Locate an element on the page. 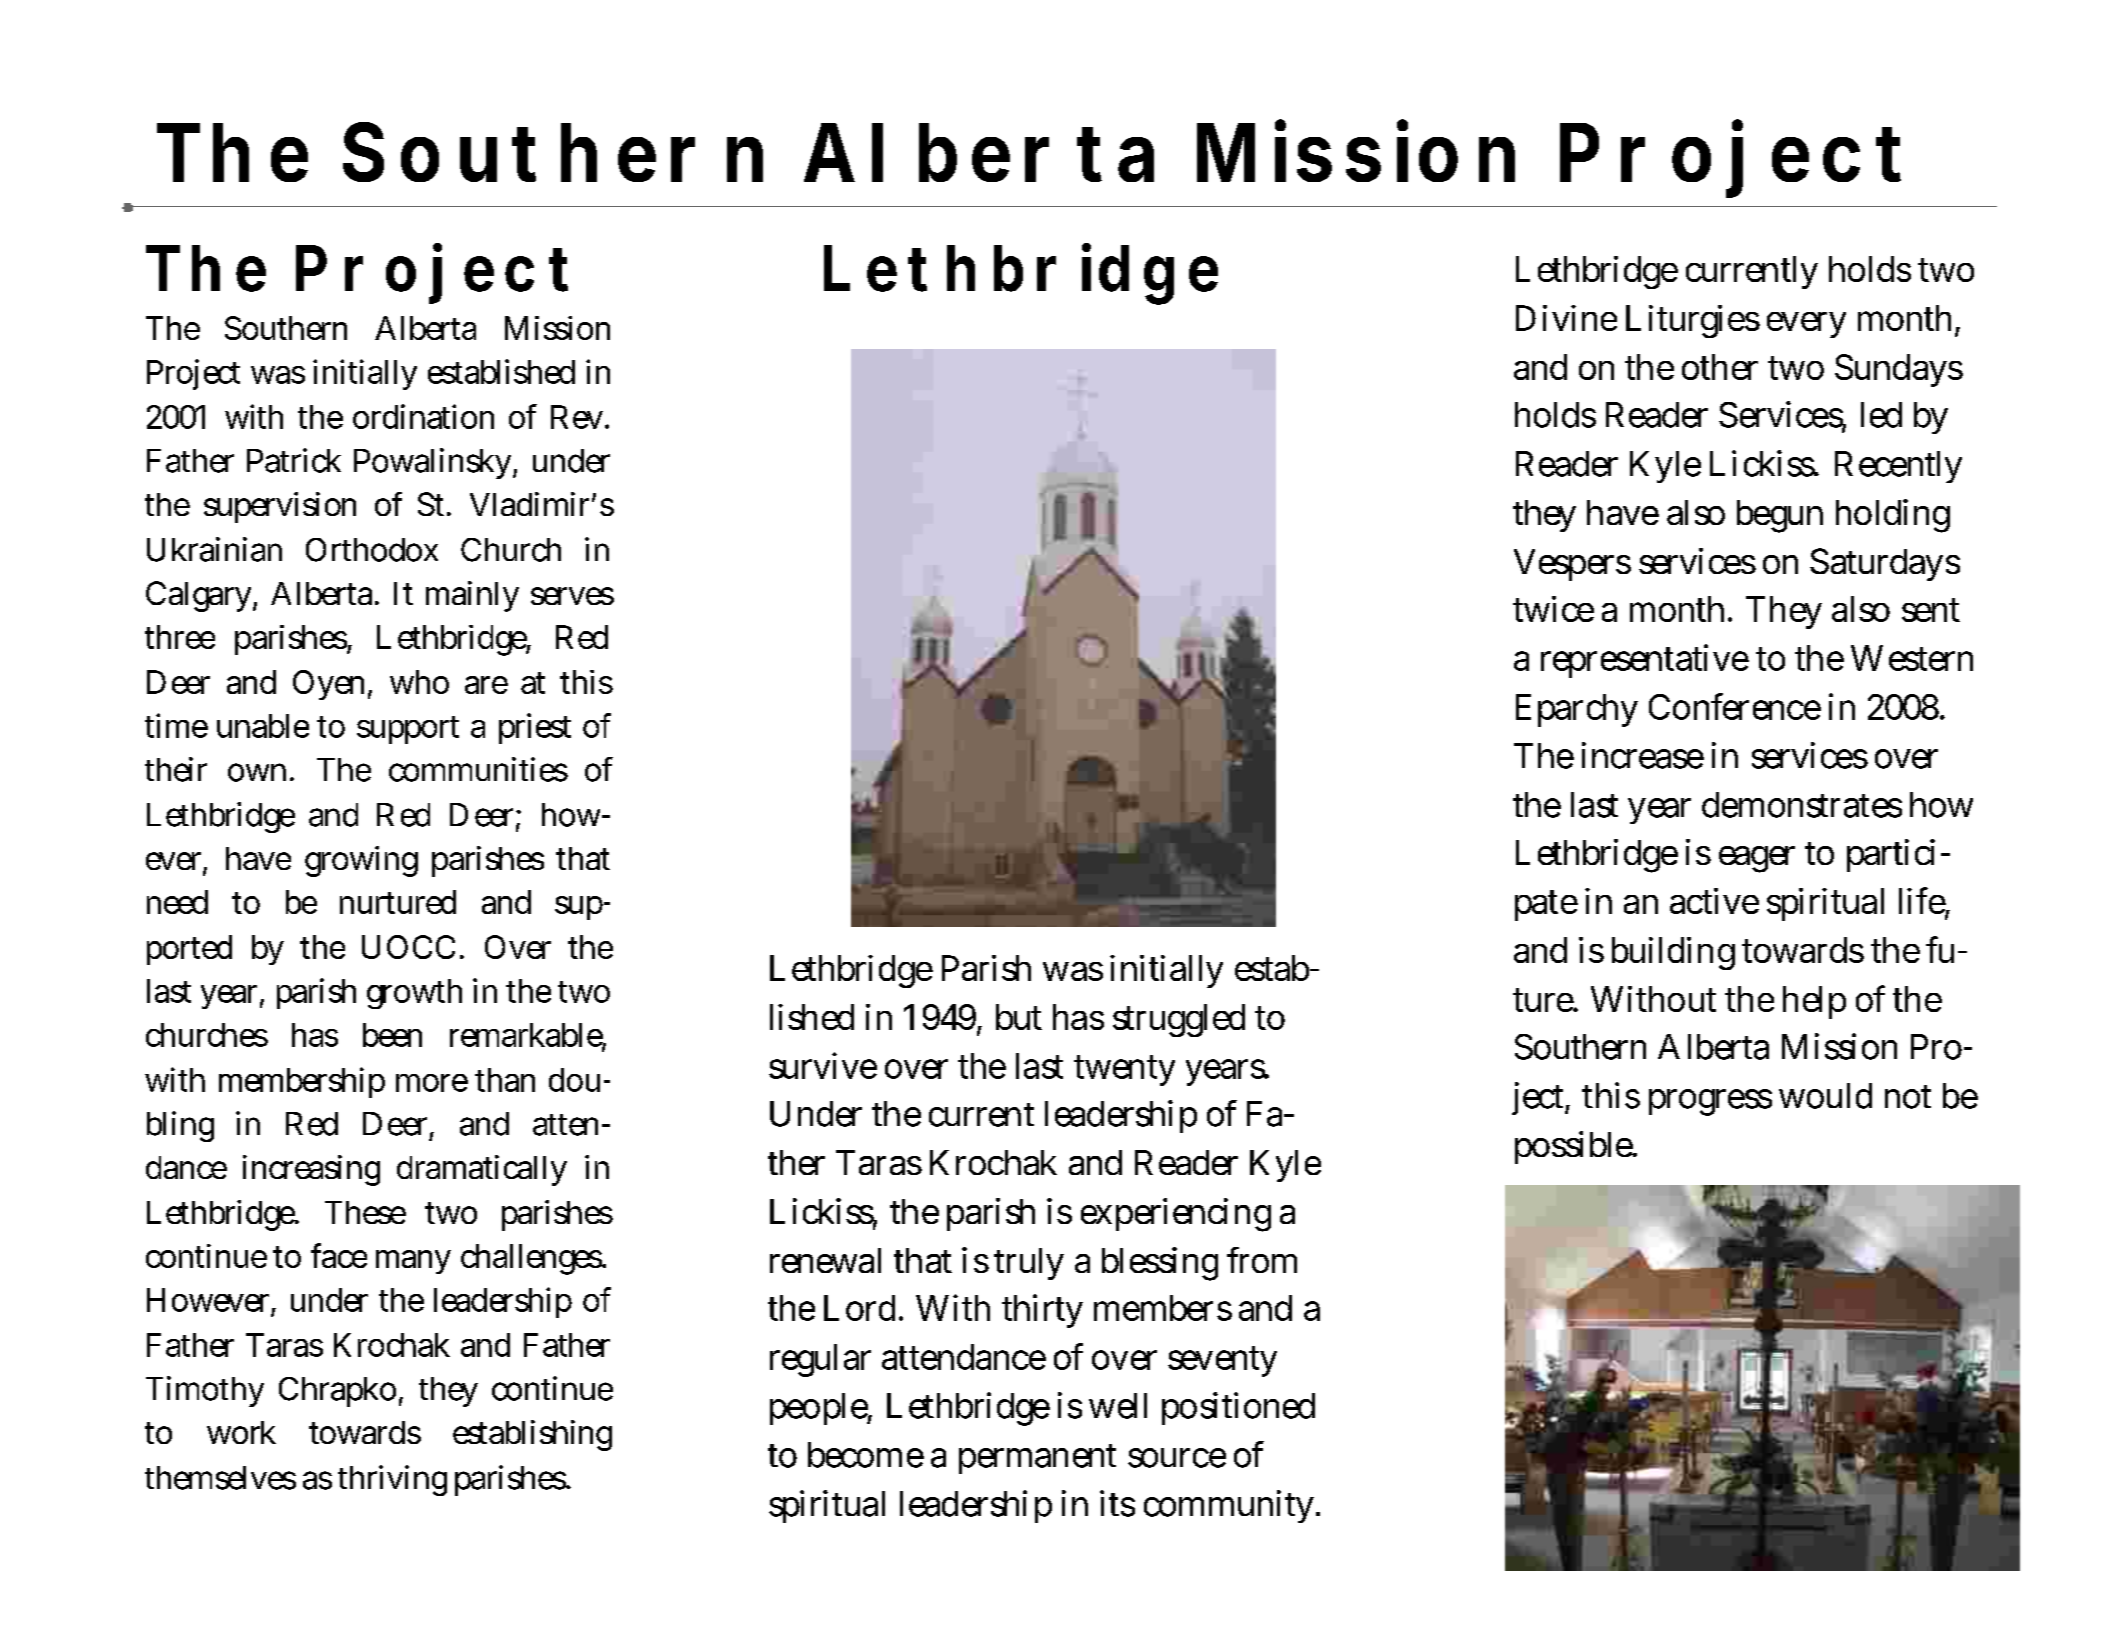  truly is located at coordinates (1029, 1264).
